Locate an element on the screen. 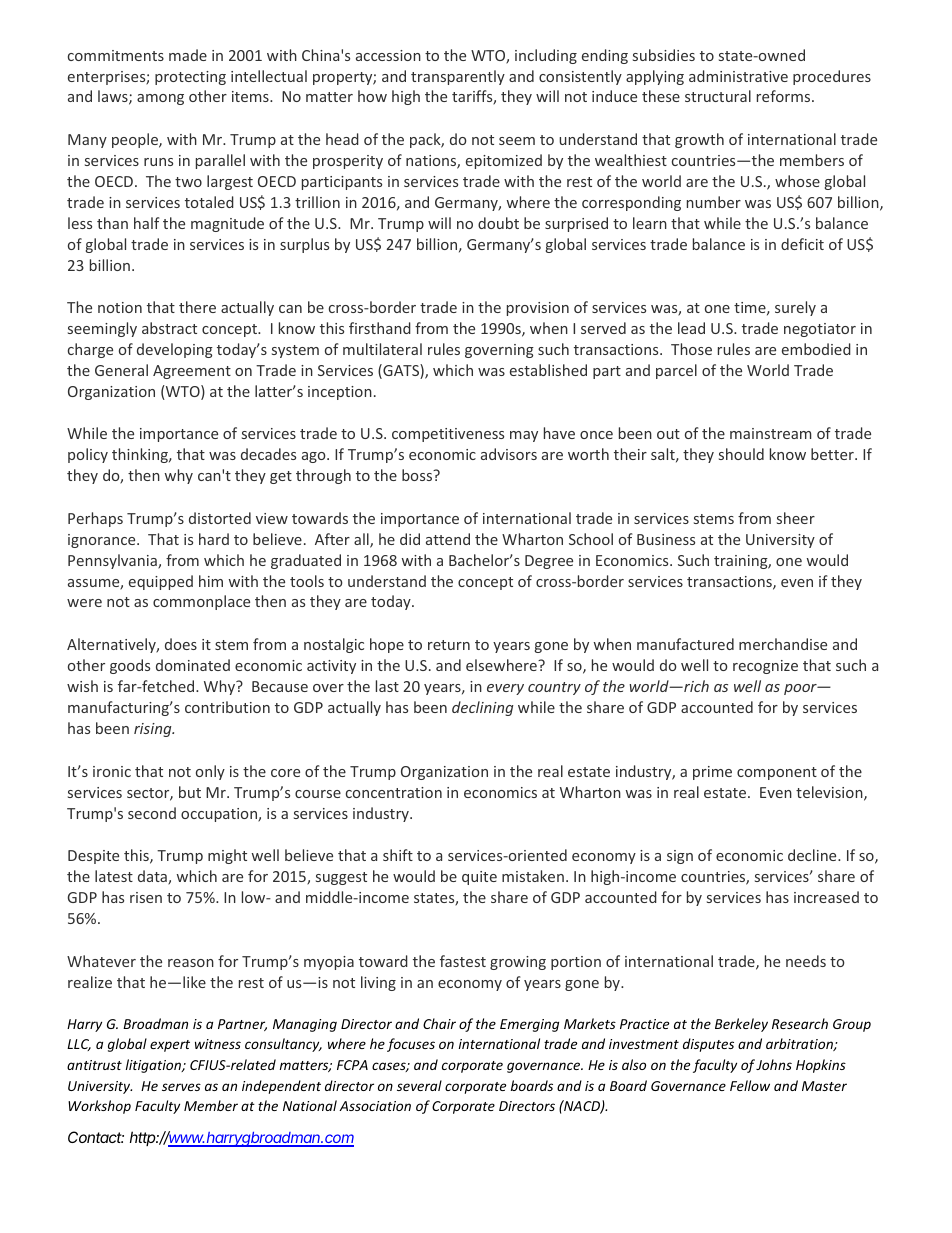 Image resolution: width=952 pixels, height=1233 pixels. administrative is located at coordinates (738, 76).
